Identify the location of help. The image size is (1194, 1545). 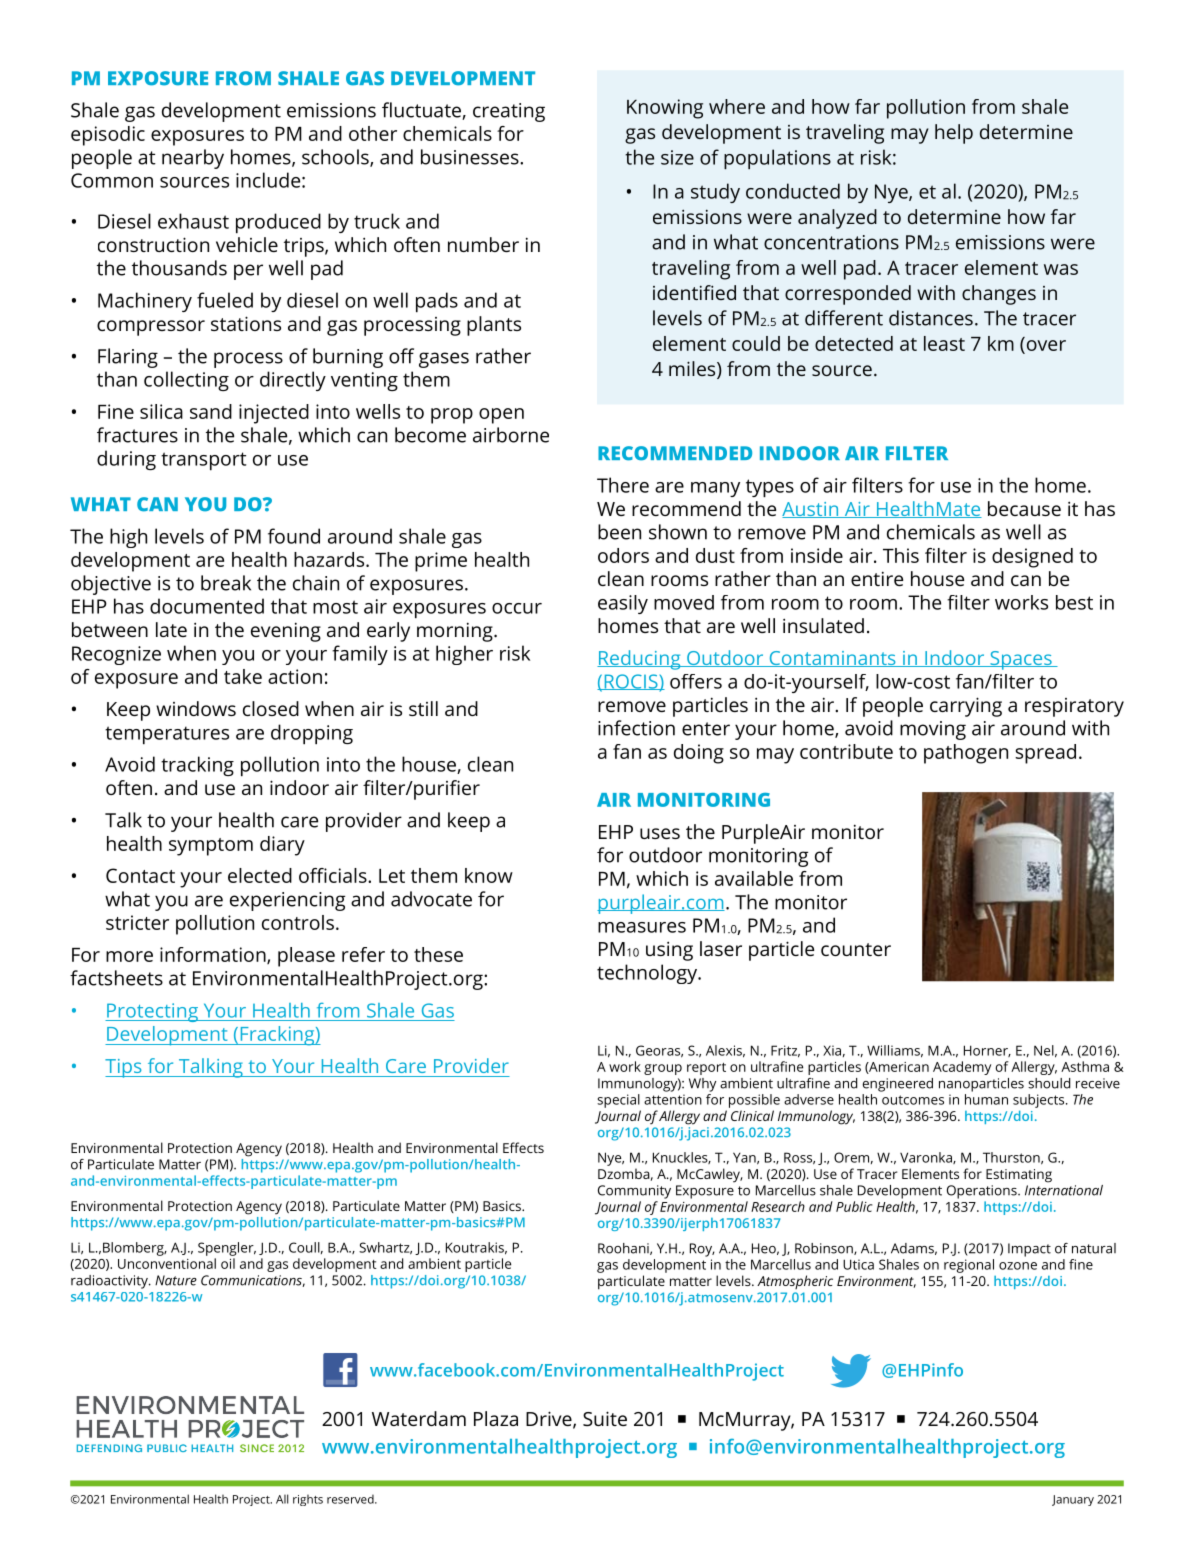
(954, 134).
